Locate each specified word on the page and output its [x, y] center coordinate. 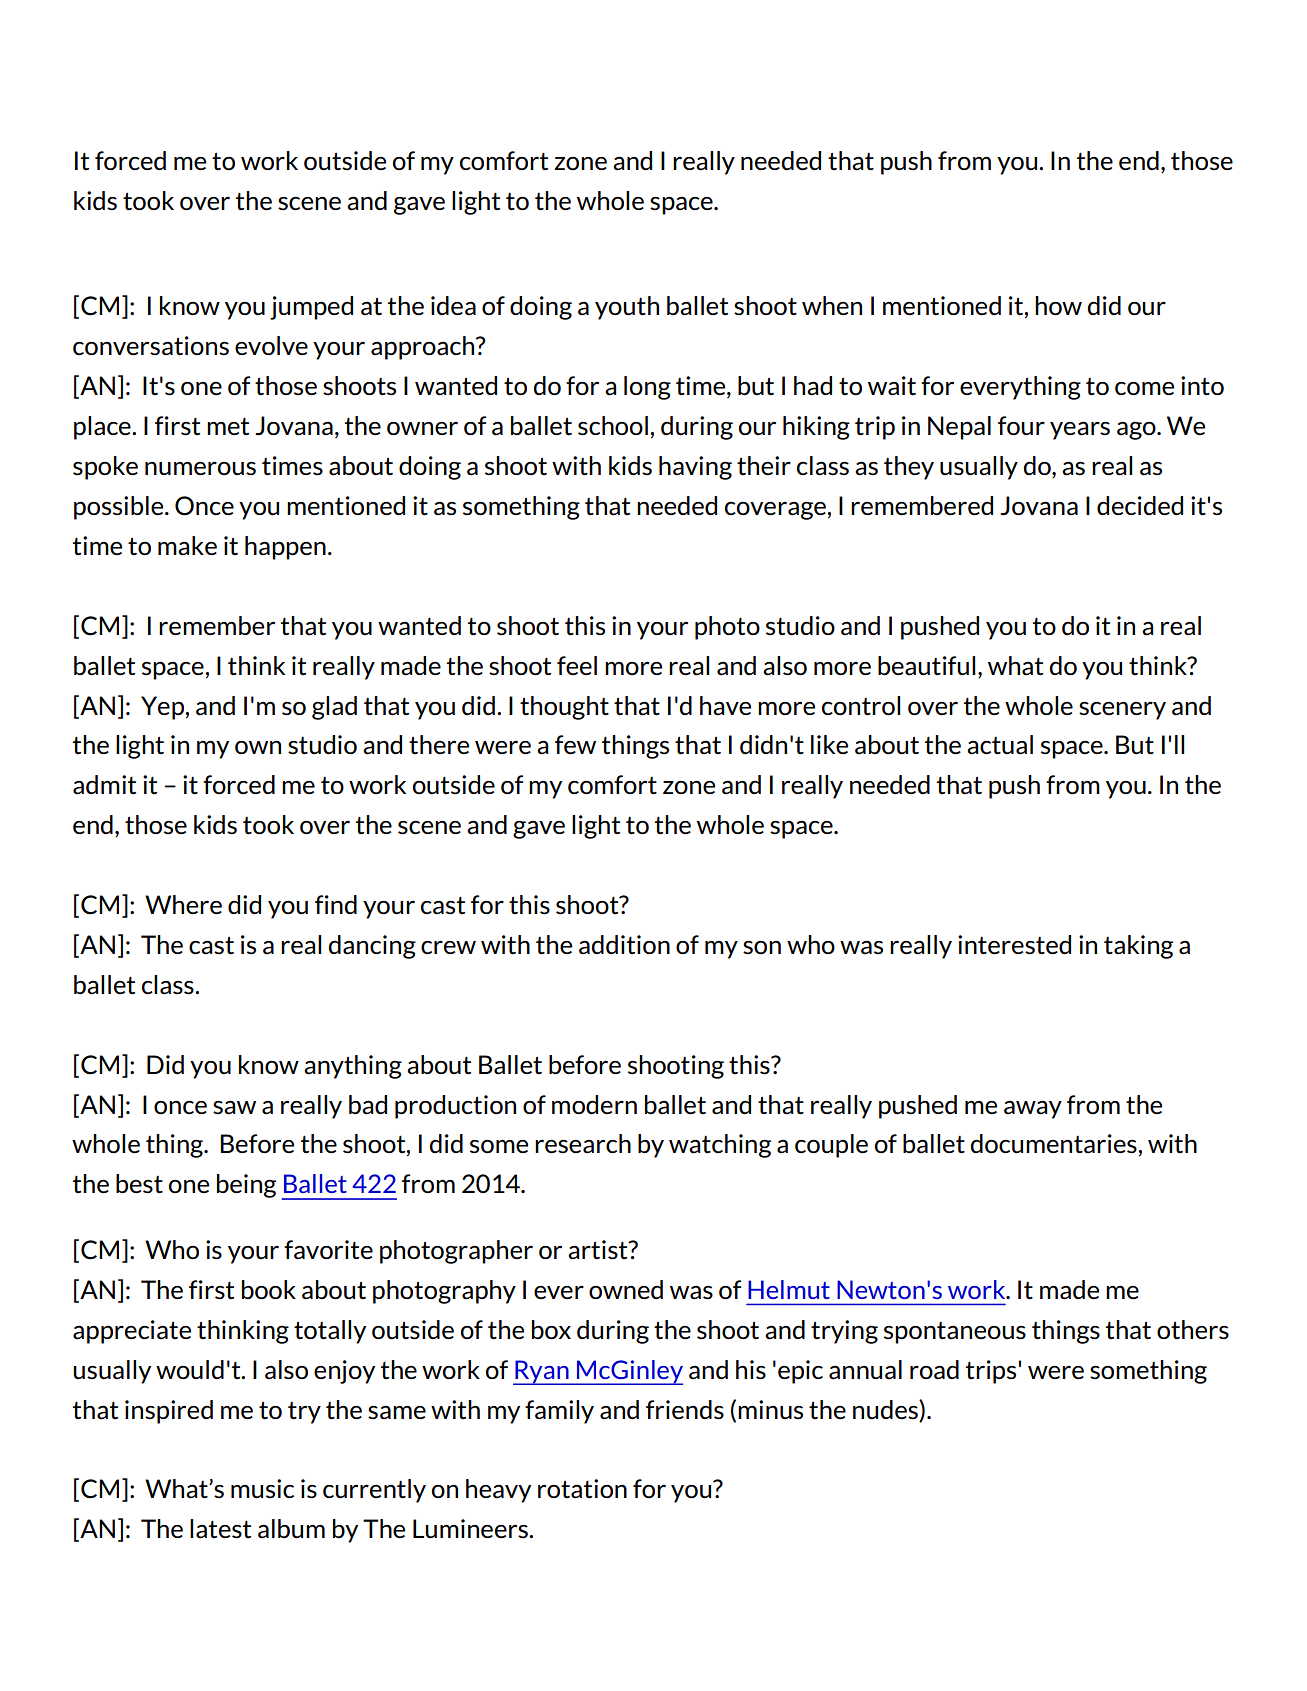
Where [183, 904]
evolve [271, 345]
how [1058, 305]
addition [624, 945]
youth [627, 308]
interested [1014, 945]
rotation [582, 1489]
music [262, 1489]
